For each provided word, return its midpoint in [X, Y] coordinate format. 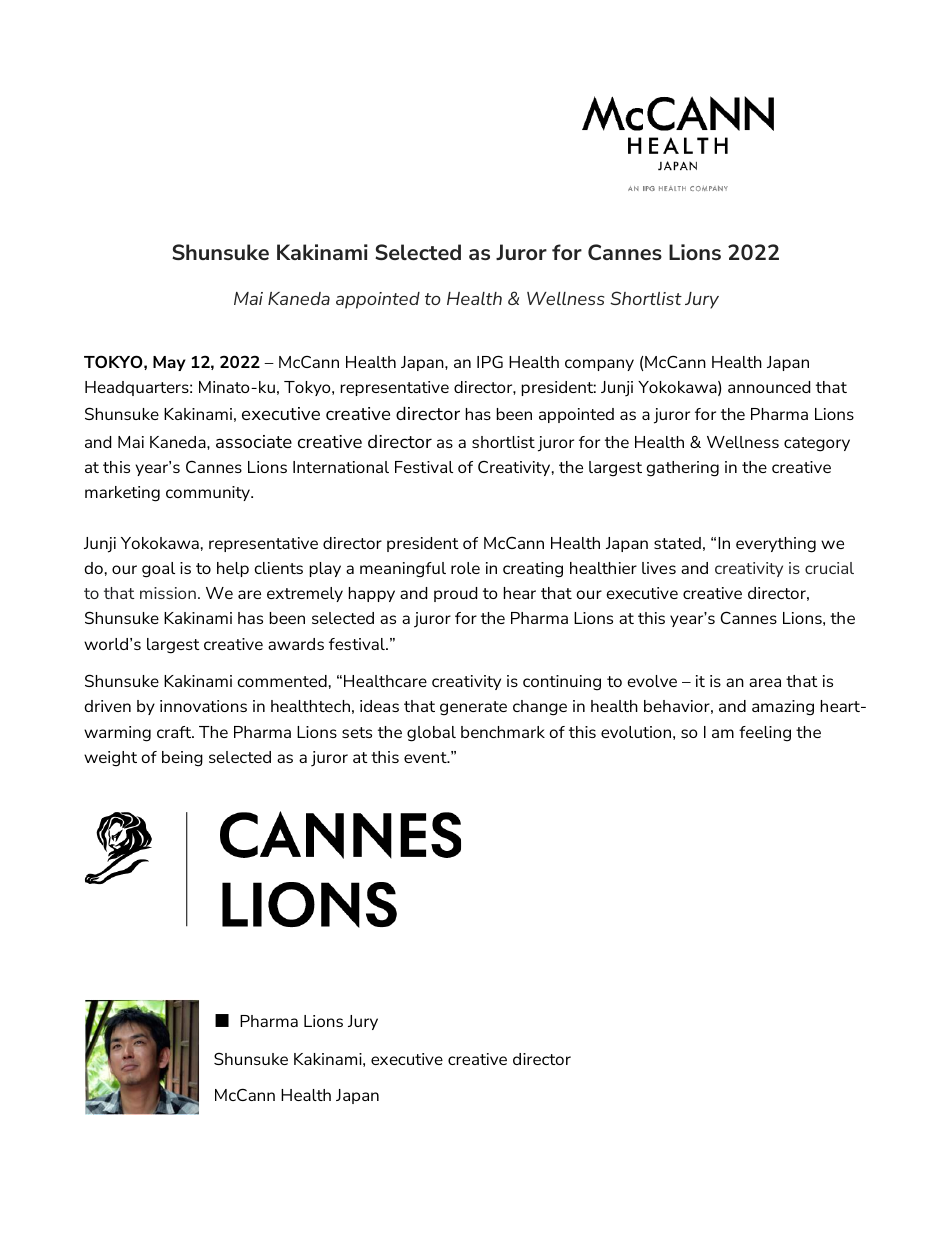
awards [296, 644]
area [765, 682]
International [341, 467]
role [465, 568]
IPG [490, 361]
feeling [765, 734]
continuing [562, 683]
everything [776, 545]
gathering [682, 469]
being [182, 759]
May [169, 363]
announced [769, 387]
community [209, 493]
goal [158, 570]
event [426, 757]
